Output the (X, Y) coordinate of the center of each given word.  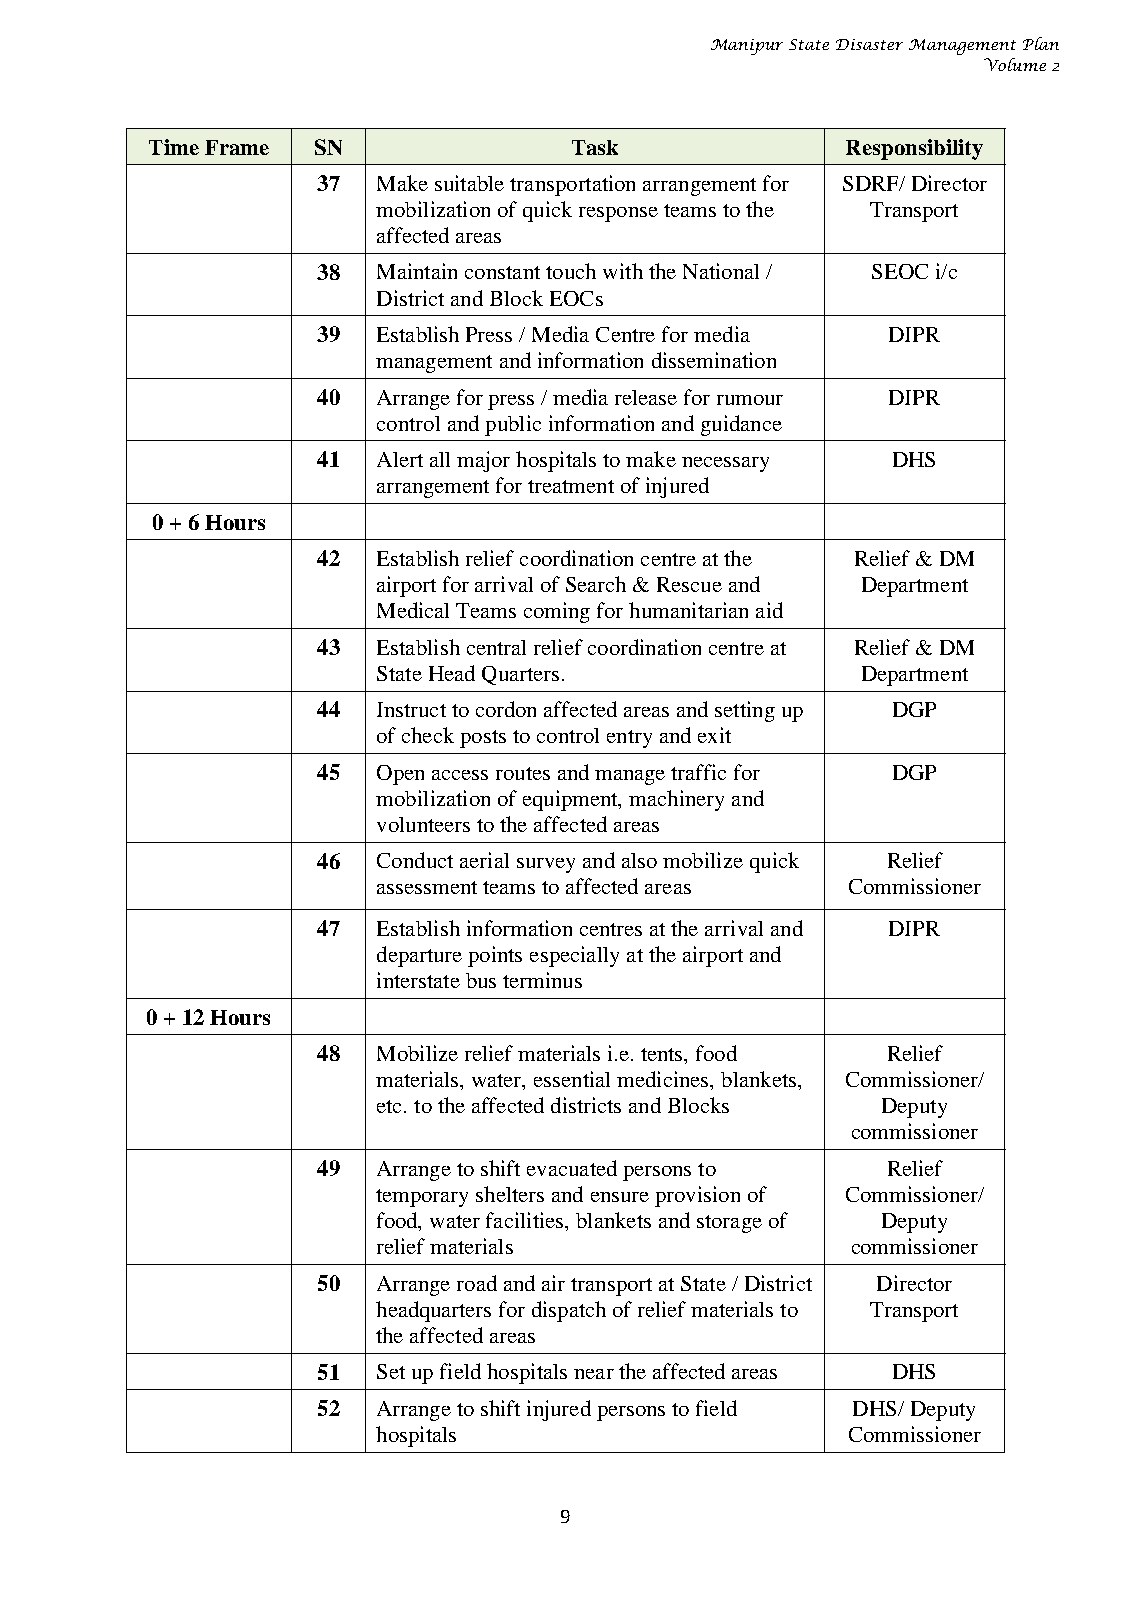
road (477, 1283)
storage (729, 1224)
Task (595, 147)
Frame (237, 147)
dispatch (569, 1311)
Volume (1015, 64)
